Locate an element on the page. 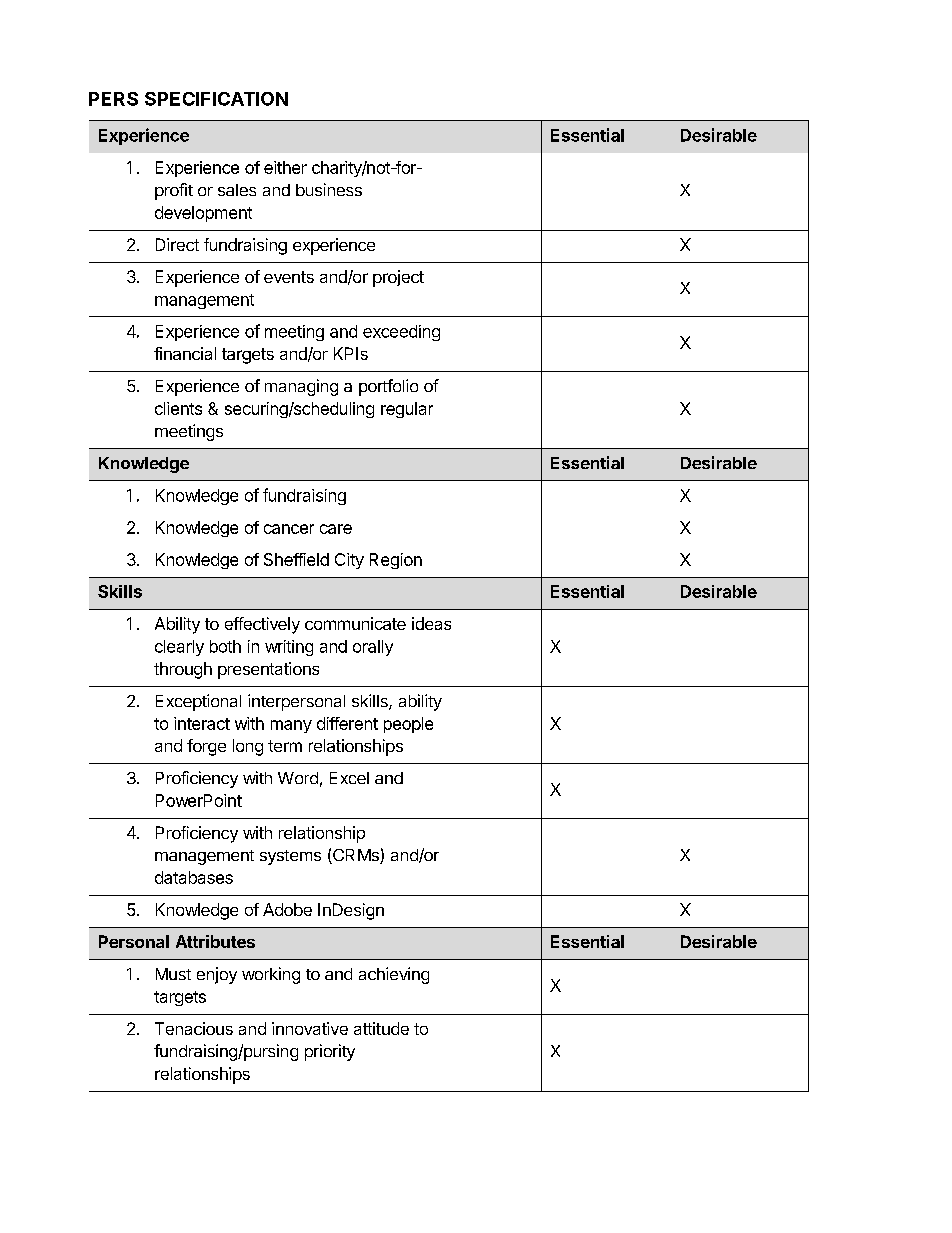  business is located at coordinates (329, 189).
